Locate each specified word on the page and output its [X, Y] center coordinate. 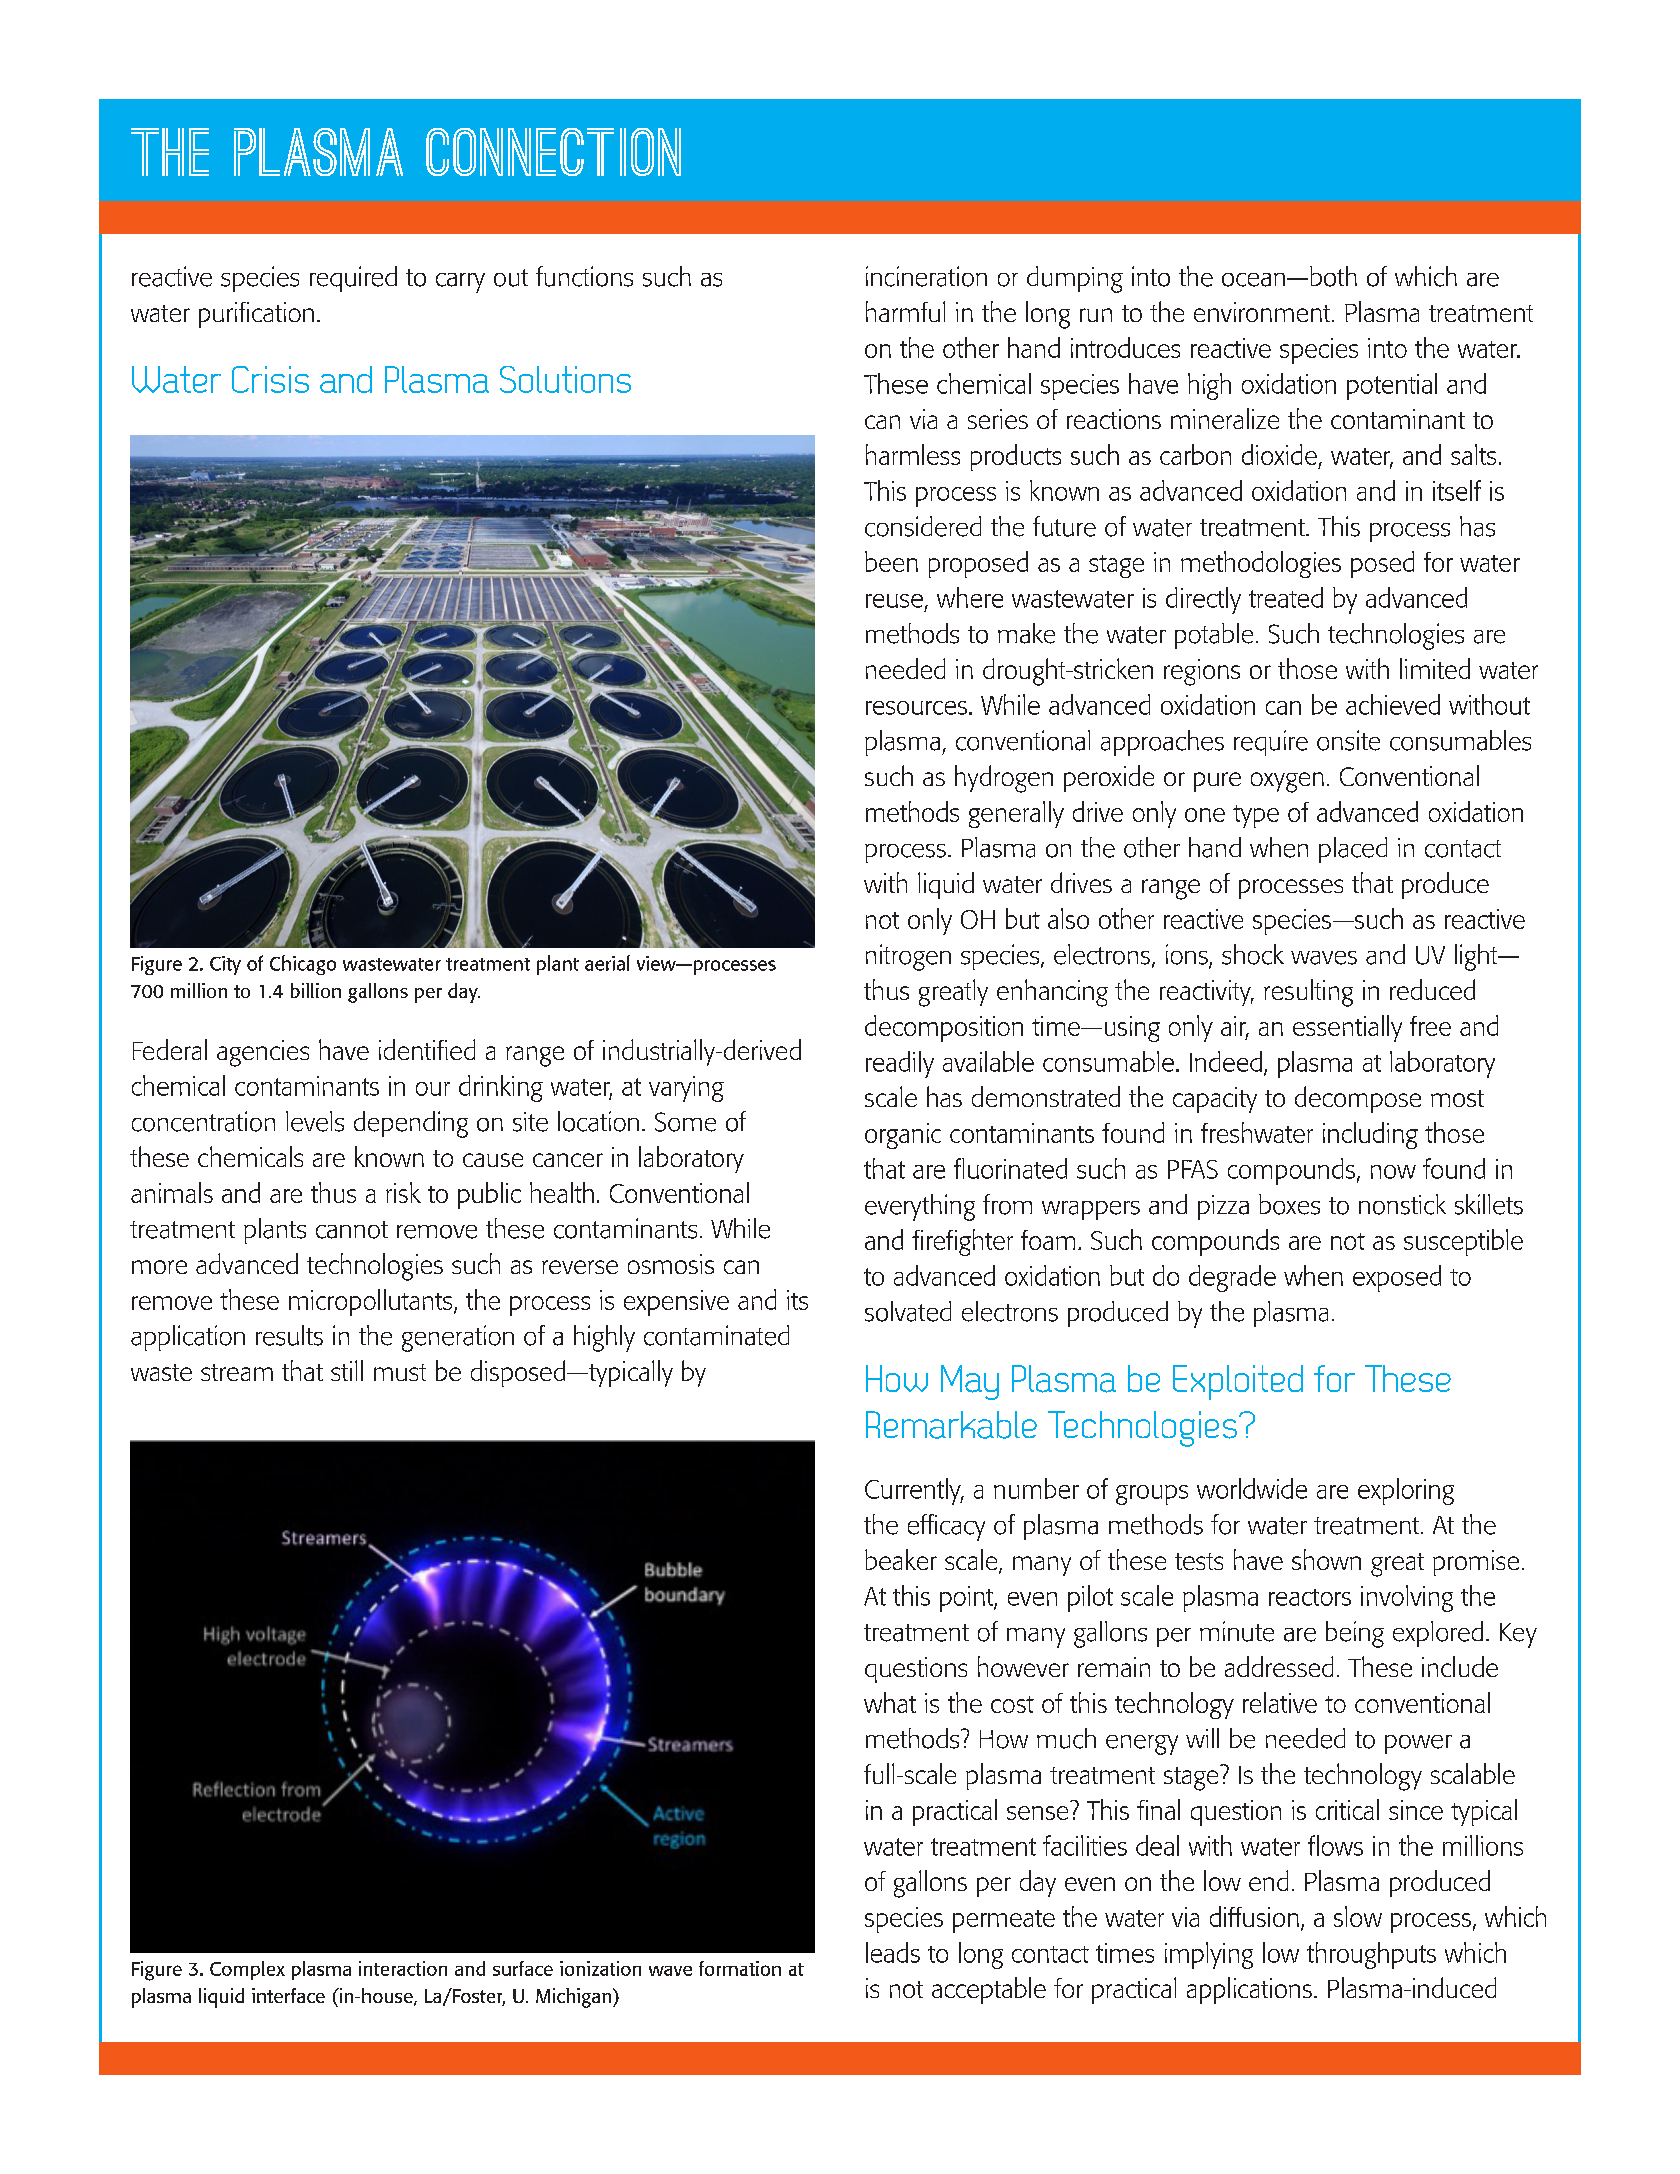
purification [256, 315]
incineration [926, 276]
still [347, 1370]
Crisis [270, 379]
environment [1263, 312]
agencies [263, 1053]
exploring [1406, 1491]
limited [1435, 668]
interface [288, 1995]
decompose [1358, 1099]
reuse [894, 601]
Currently [914, 1491]
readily [900, 1064]
